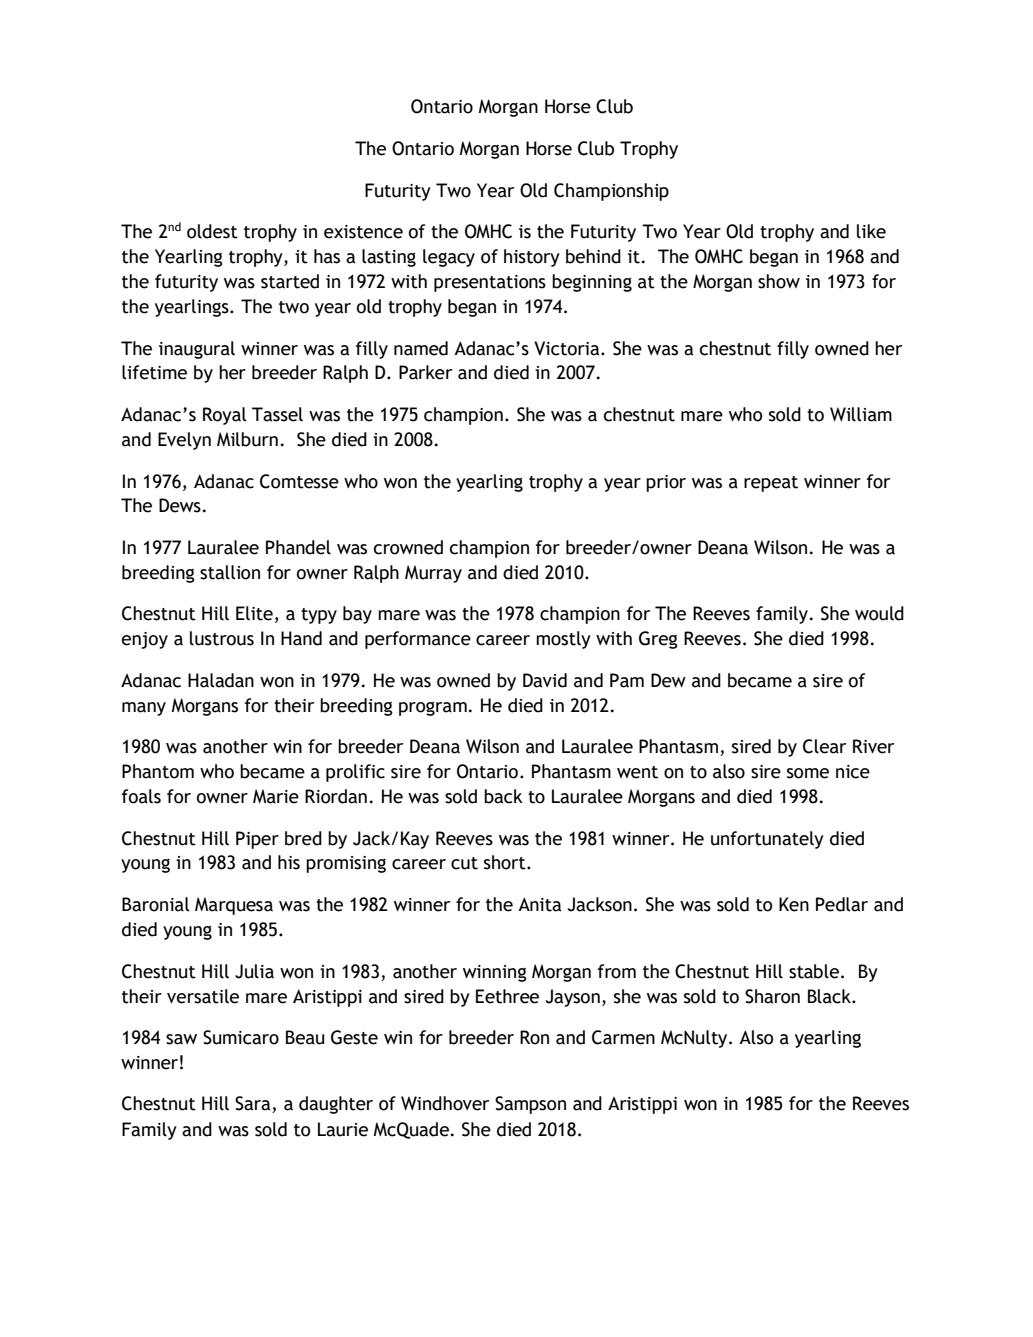 Image resolution: width=1033 pixels, height=1337 pixels. What do you see at coordinates (222, 638) in the screenshot?
I see `lustrous` at bounding box center [222, 638].
